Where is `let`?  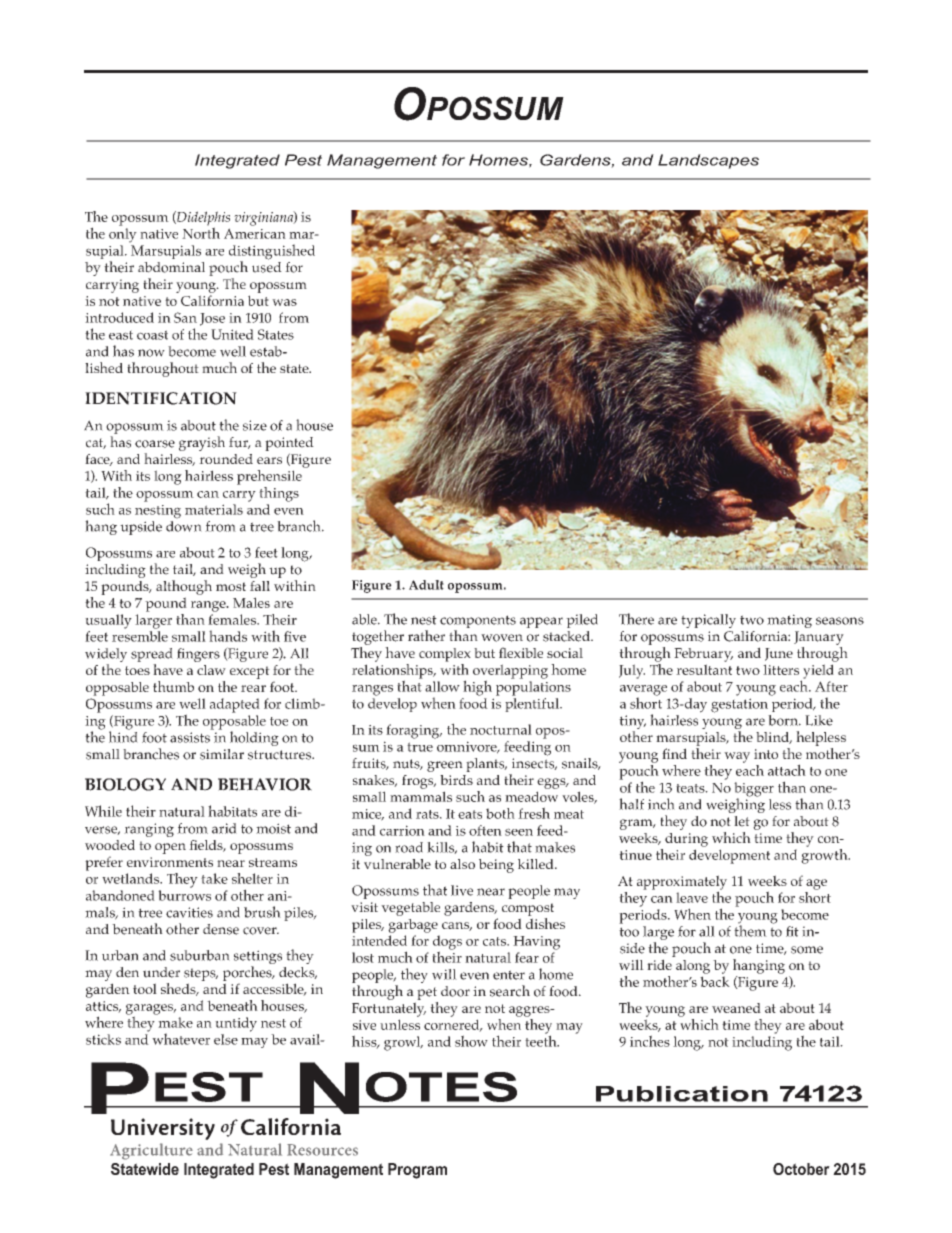 let is located at coordinates (742, 821).
